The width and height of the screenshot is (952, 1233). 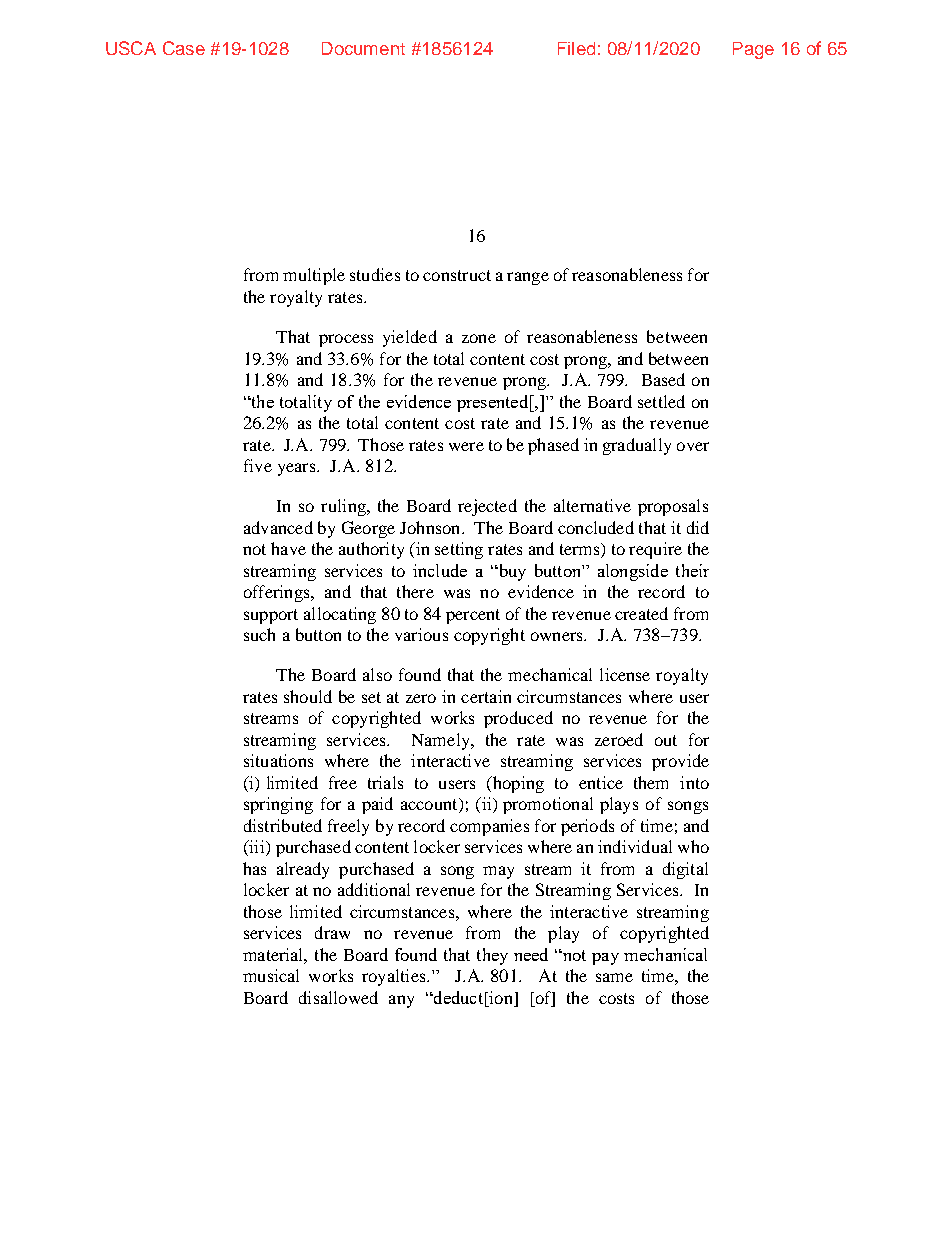 I want to click on created, so click(x=641, y=613).
